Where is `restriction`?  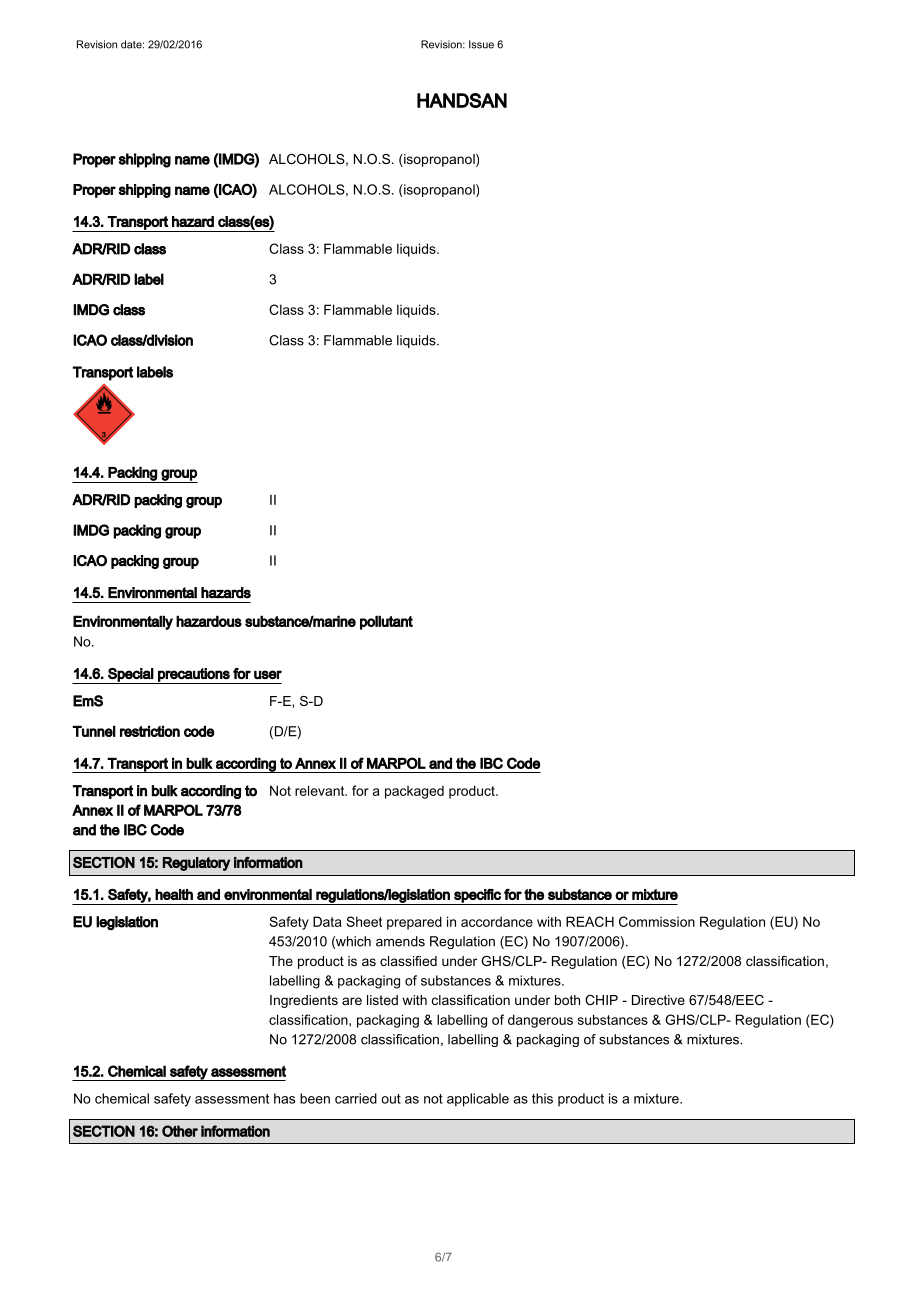 restriction is located at coordinates (150, 731).
